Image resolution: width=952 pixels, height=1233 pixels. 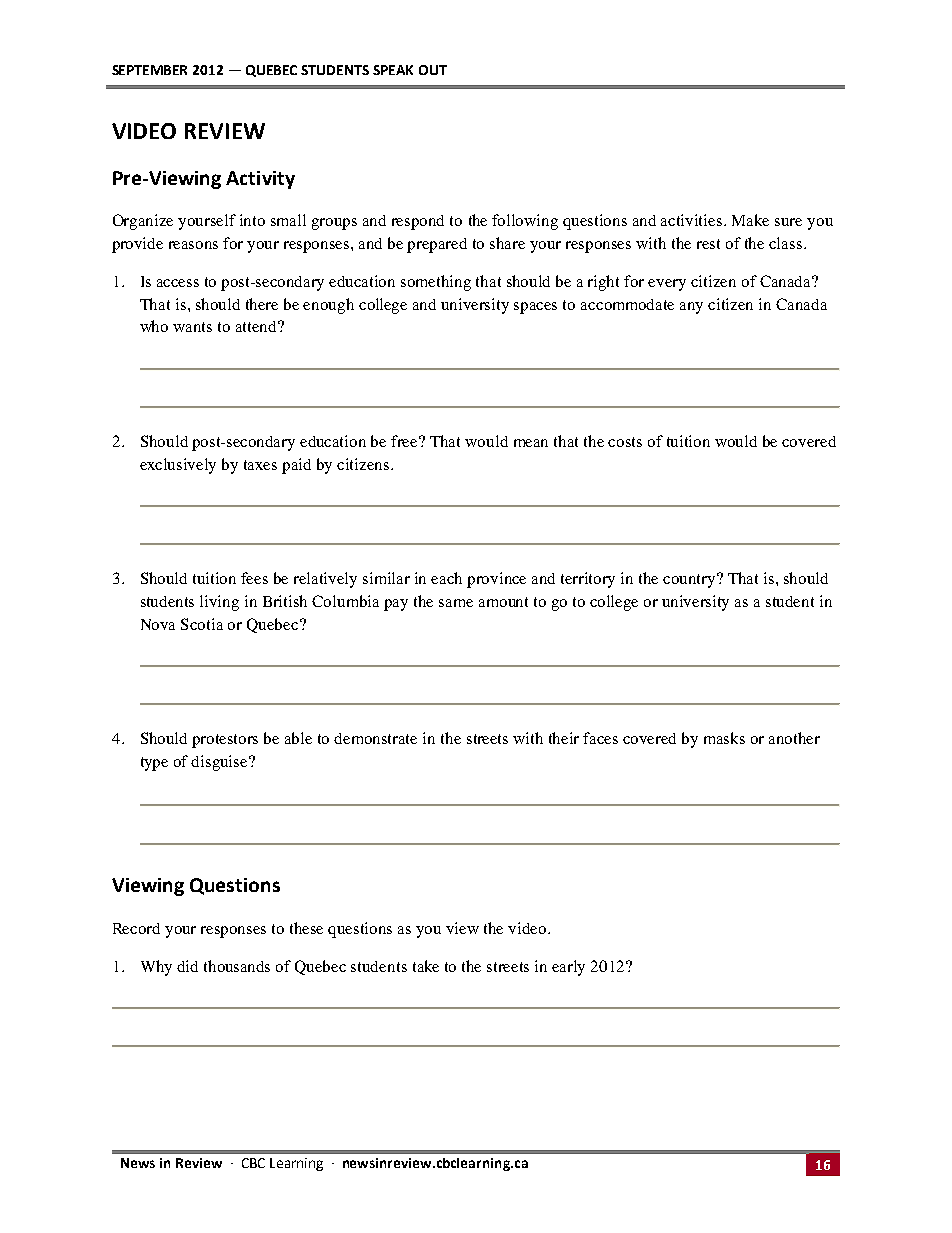 What do you see at coordinates (375, 738) in the image?
I see `demonstrate` at bounding box center [375, 738].
